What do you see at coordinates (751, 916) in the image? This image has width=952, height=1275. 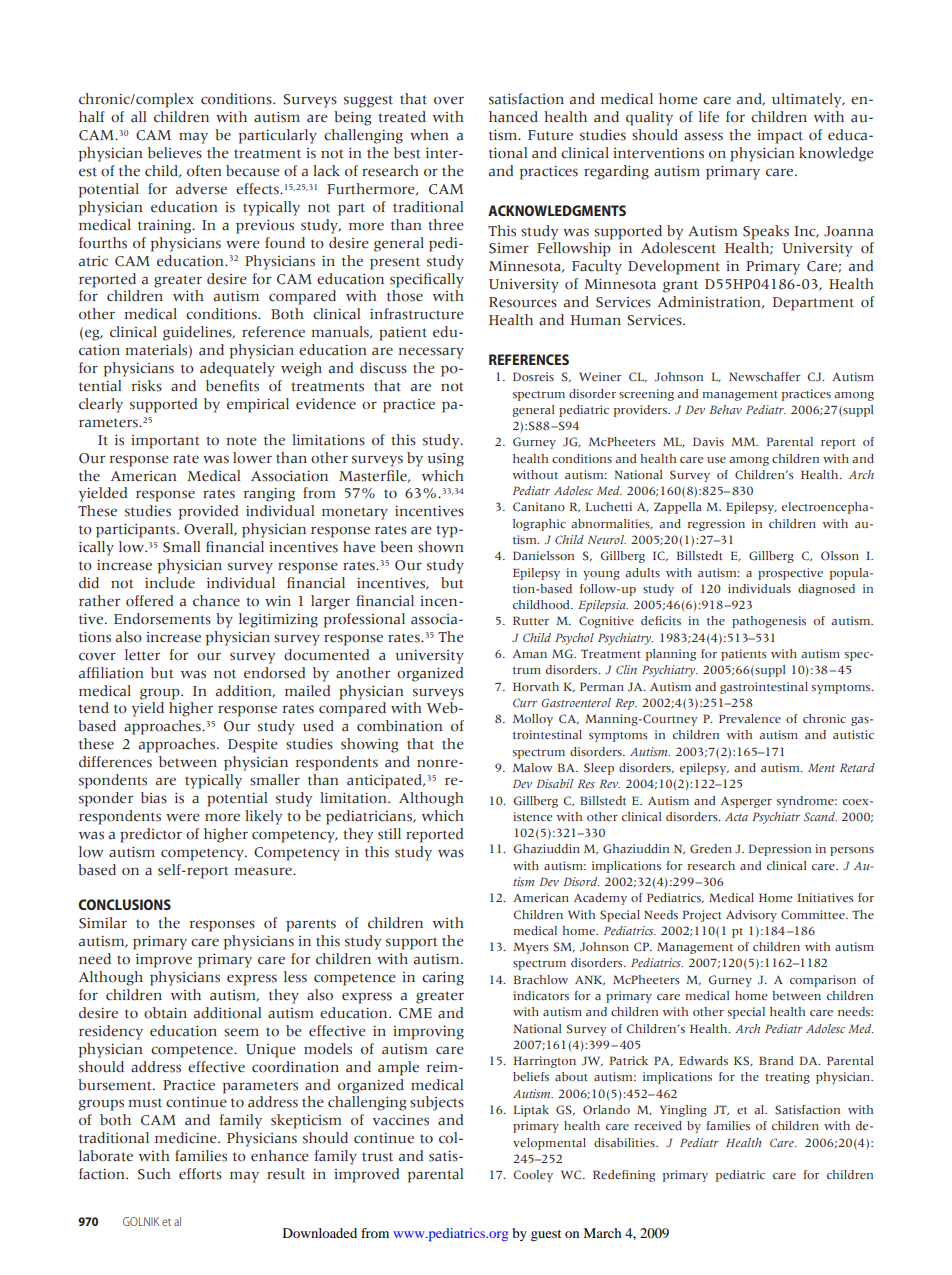 I see `Advisory` at bounding box center [751, 916].
